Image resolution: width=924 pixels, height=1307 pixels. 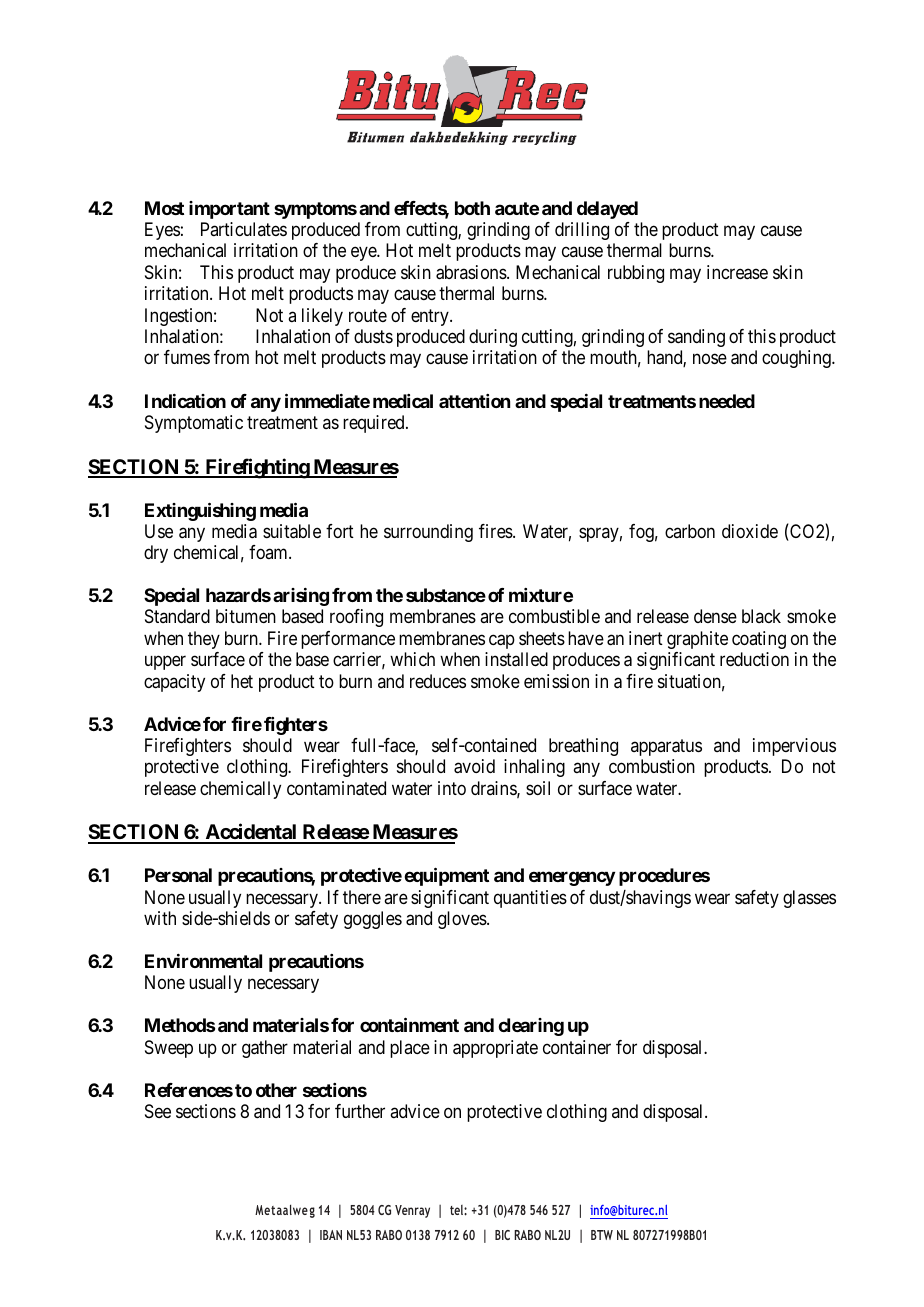 What do you see at coordinates (474, 766) in the screenshot?
I see `avoid` at bounding box center [474, 766].
